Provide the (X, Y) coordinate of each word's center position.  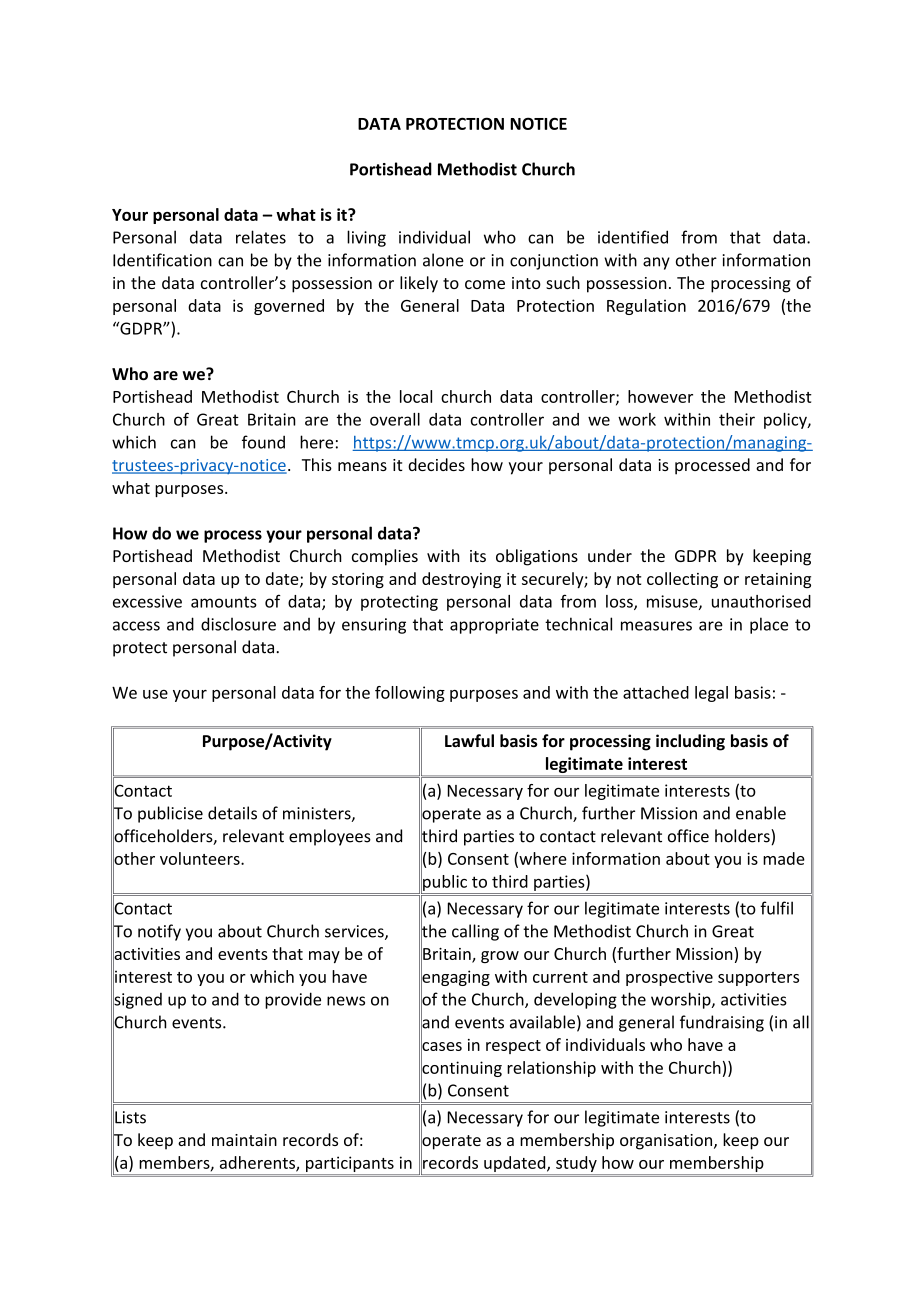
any (656, 263)
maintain (244, 1140)
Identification (162, 260)
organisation (667, 1142)
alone (443, 260)
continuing (461, 1069)
